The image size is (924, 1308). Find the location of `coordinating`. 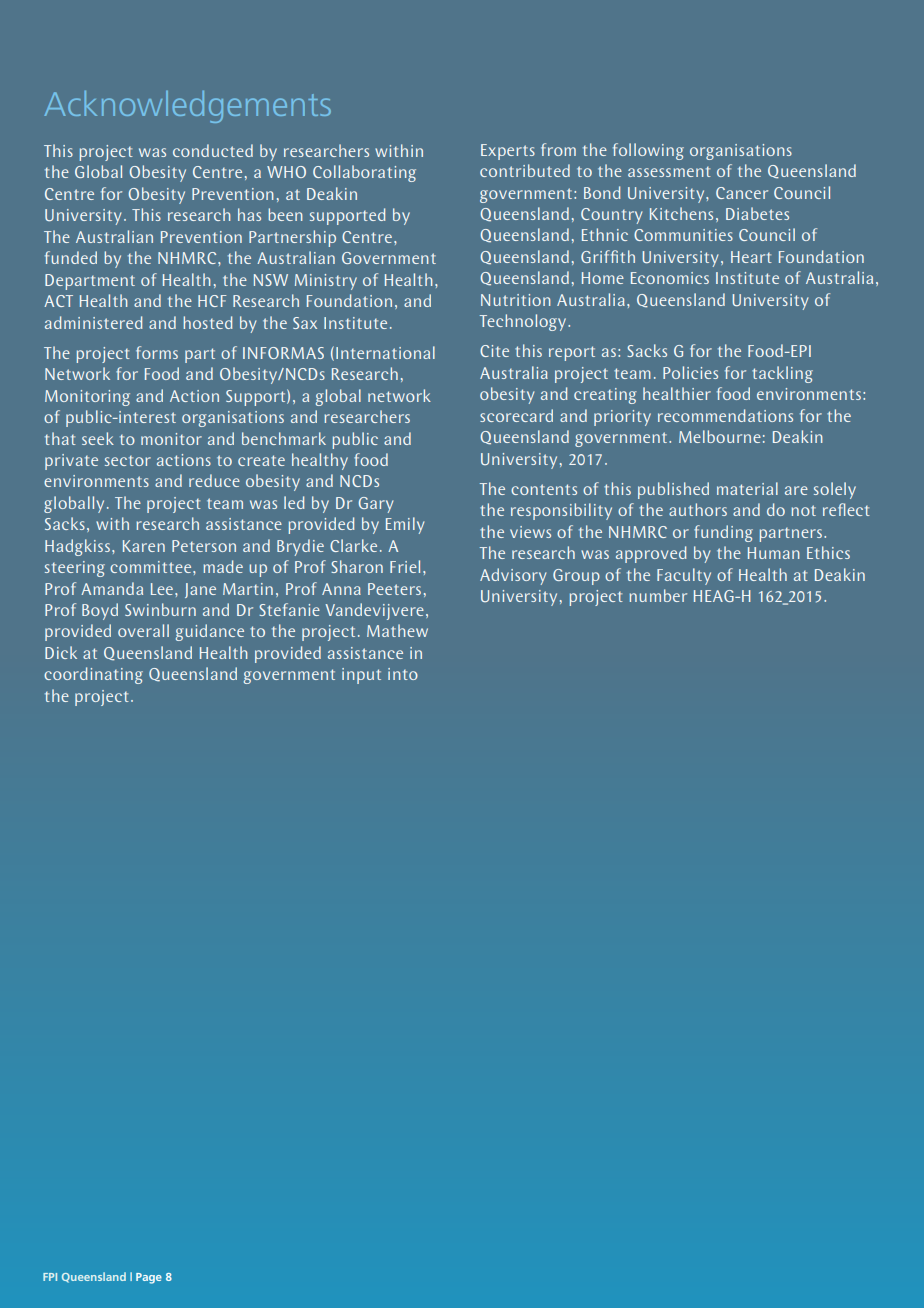

coordinating is located at coordinates (93, 675).
